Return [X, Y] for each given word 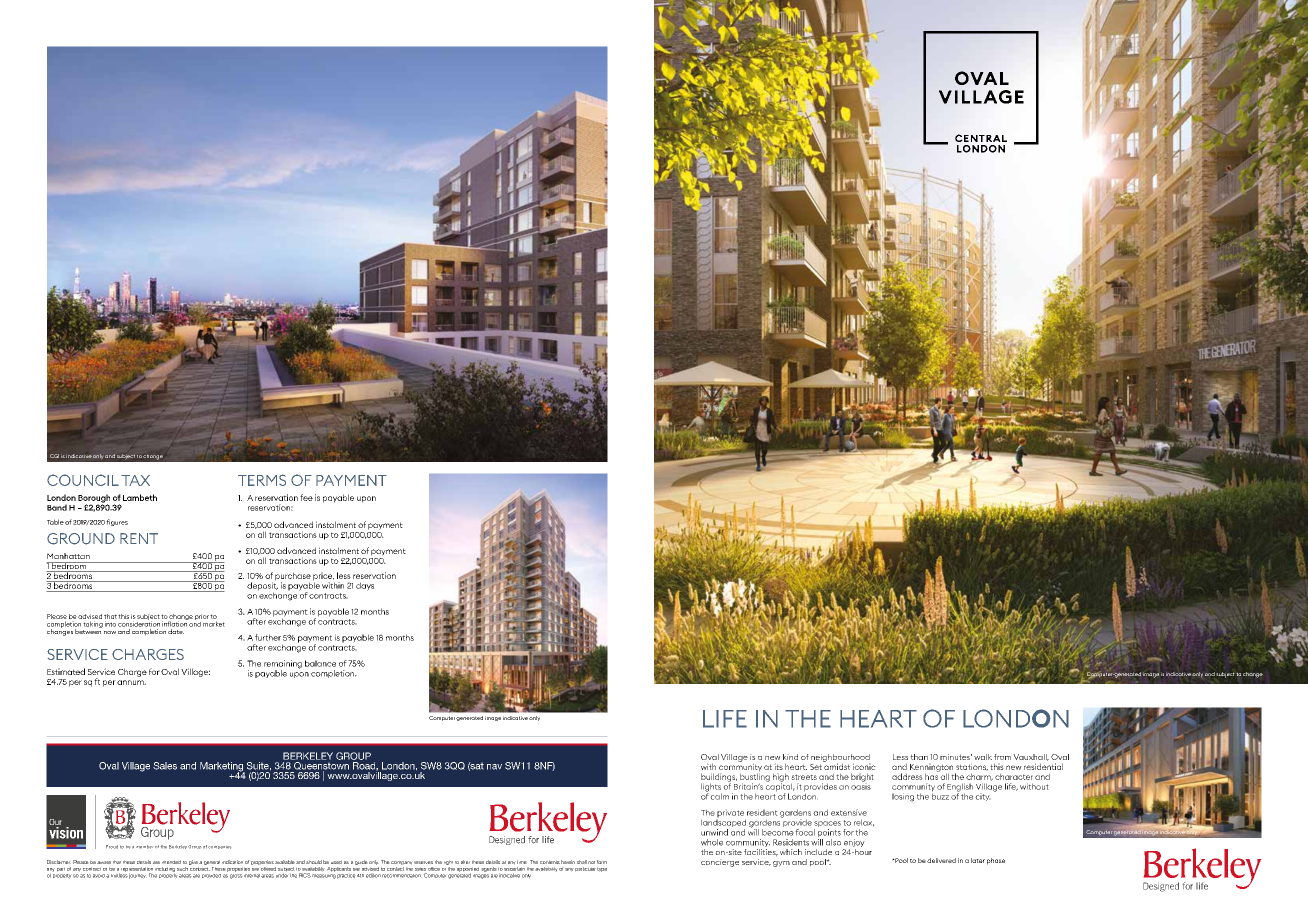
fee [306, 497]
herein [568, 862]
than [919, 757]
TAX [135, 480]
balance [320, 663]
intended [171, 862]
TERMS [262, 480]
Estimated [66, 671]
